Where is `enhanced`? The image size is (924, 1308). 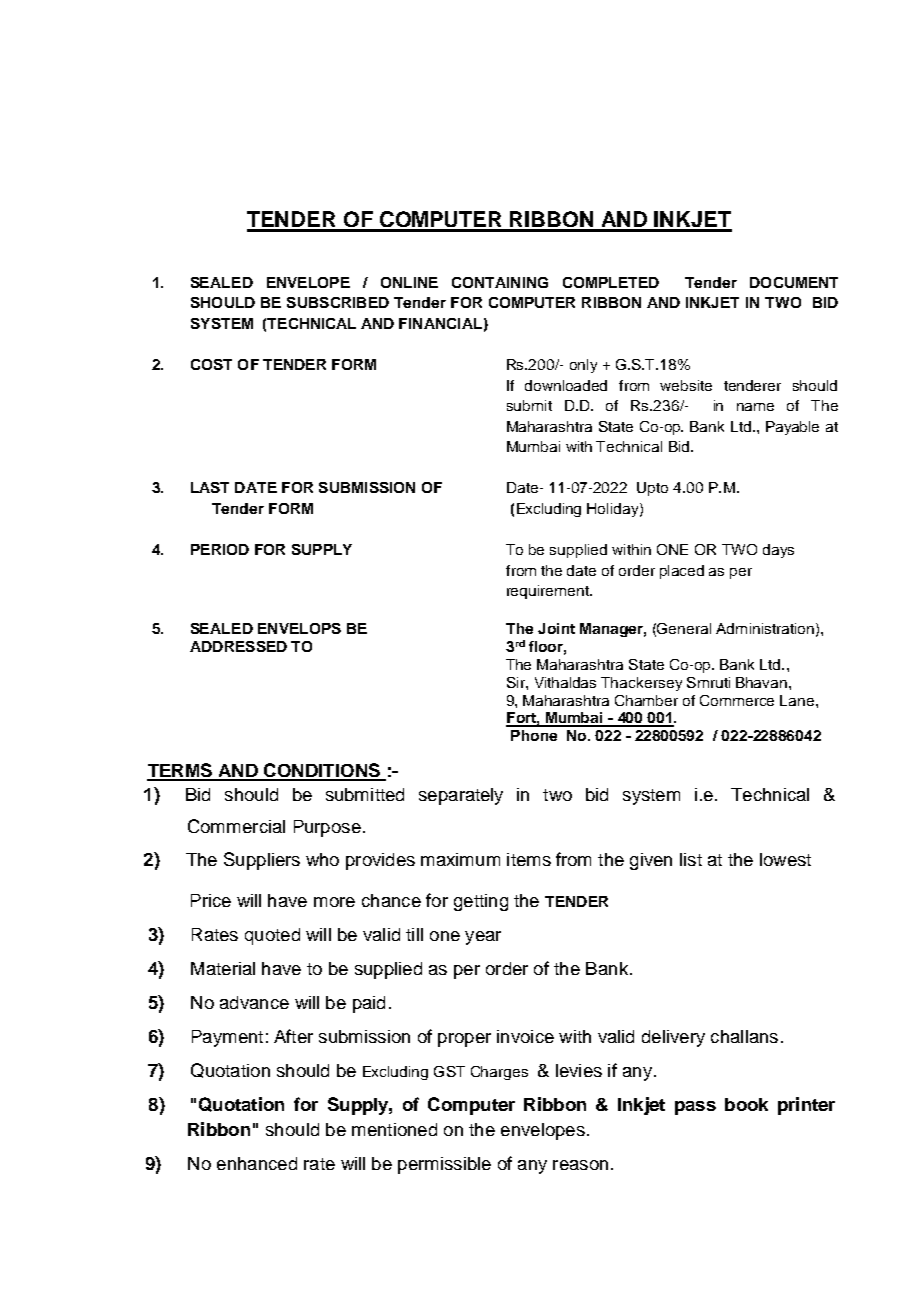 enhanced is located at coordinates (257, 1163).
